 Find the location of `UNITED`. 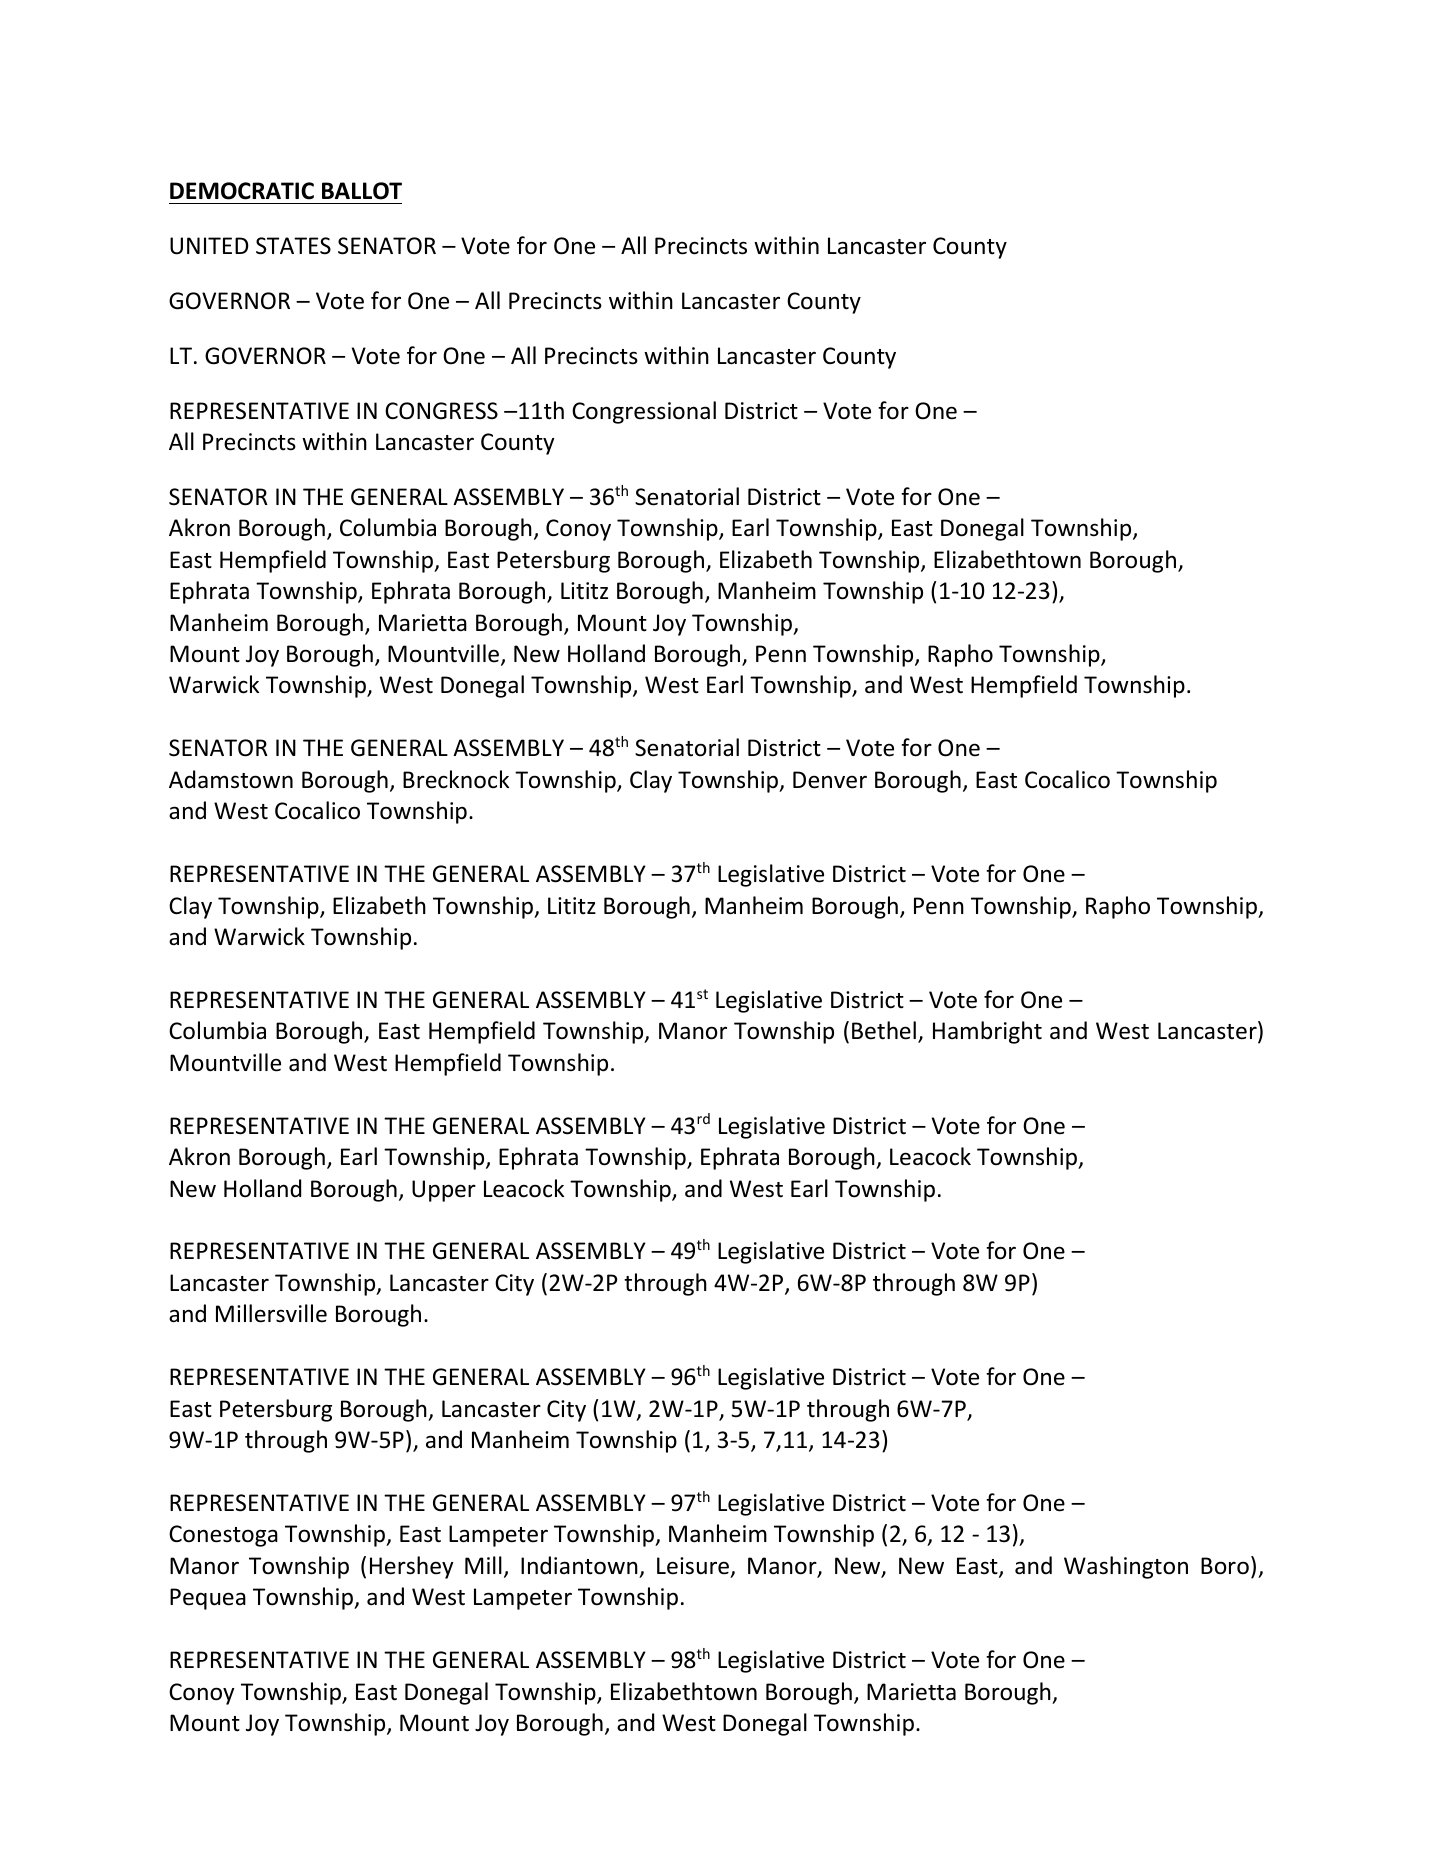

UNITED is located at coordinates (209, 246).
